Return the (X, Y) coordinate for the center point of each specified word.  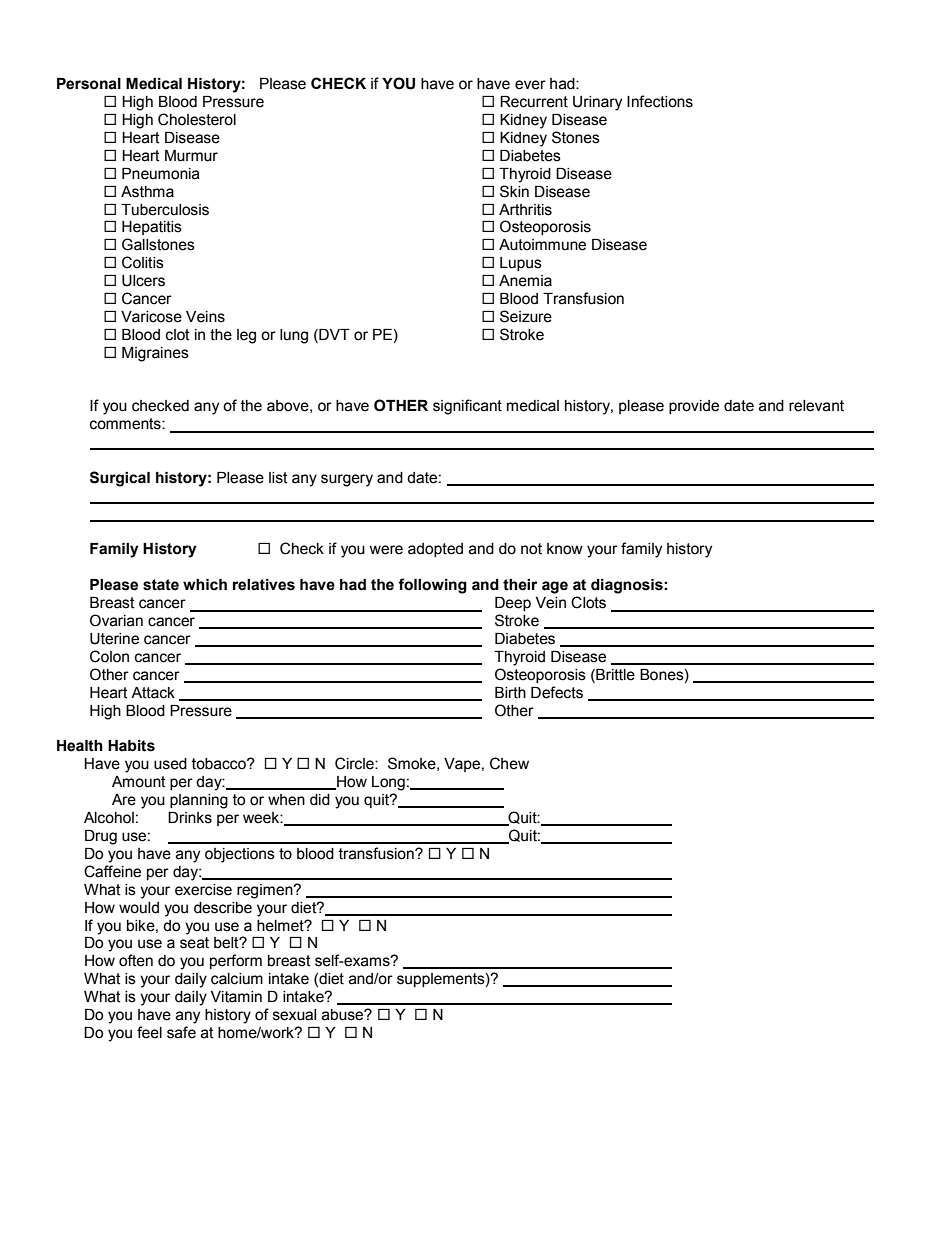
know (565, 549)
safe (181, 1032)
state (161, 585)
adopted (435, 550)
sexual (294, 1015)
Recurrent (534, 102)
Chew (509, 763)
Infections (660, 101)
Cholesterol (197, 119)
